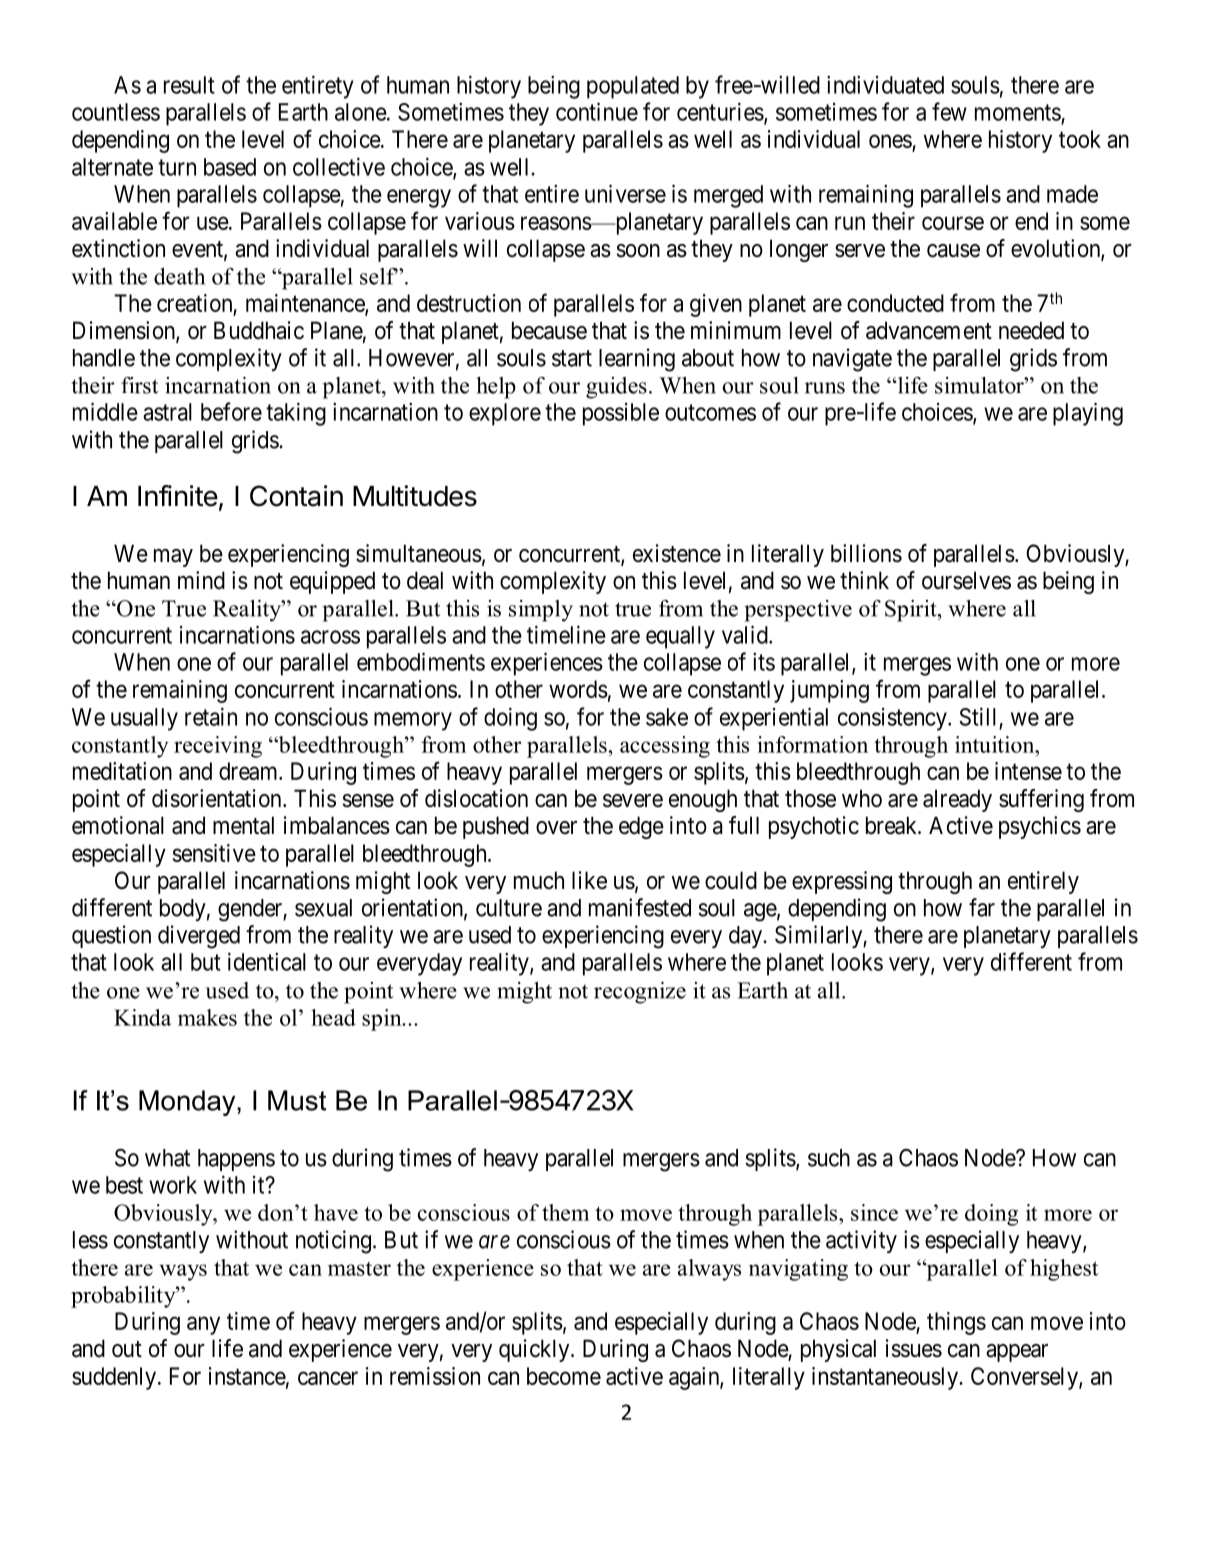 This page has height=1565, width=1210. I want to click on may, so click(173, 558).
